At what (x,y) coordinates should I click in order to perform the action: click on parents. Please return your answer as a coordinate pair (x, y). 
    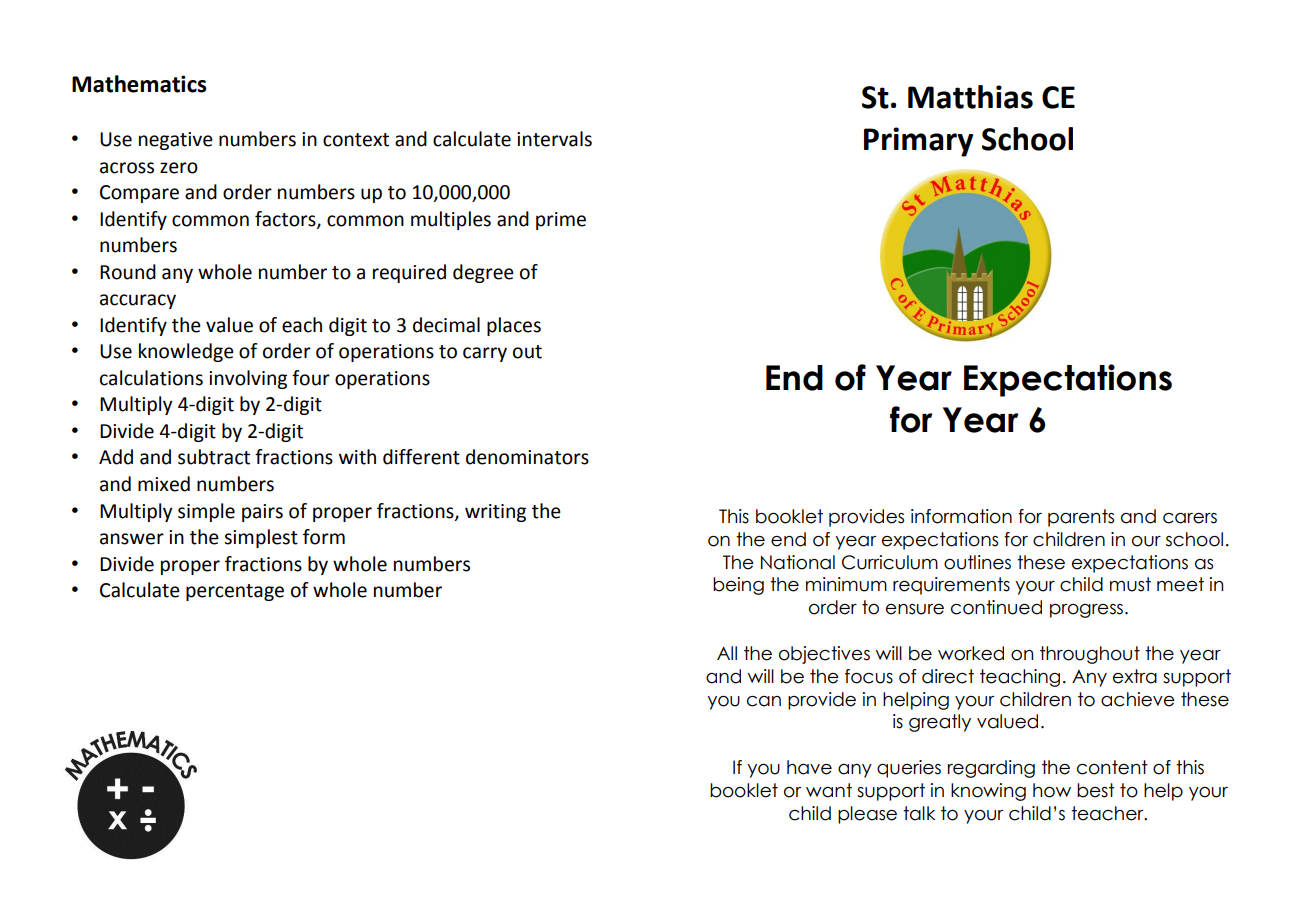
    Looking at the image, I should click on (1081, 518).
